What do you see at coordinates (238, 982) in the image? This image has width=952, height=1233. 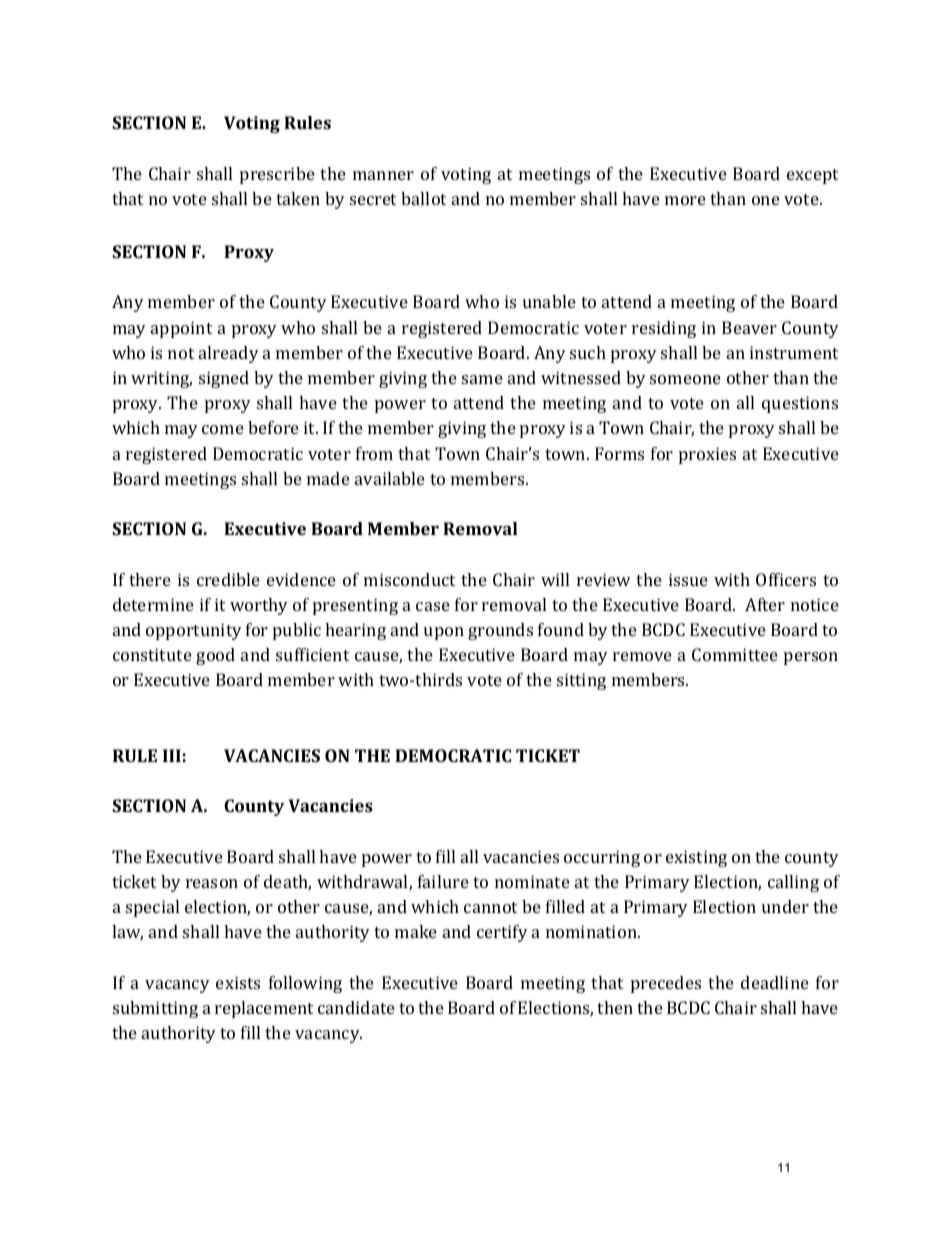 I see `exists` at bounding box center [238, 982].
